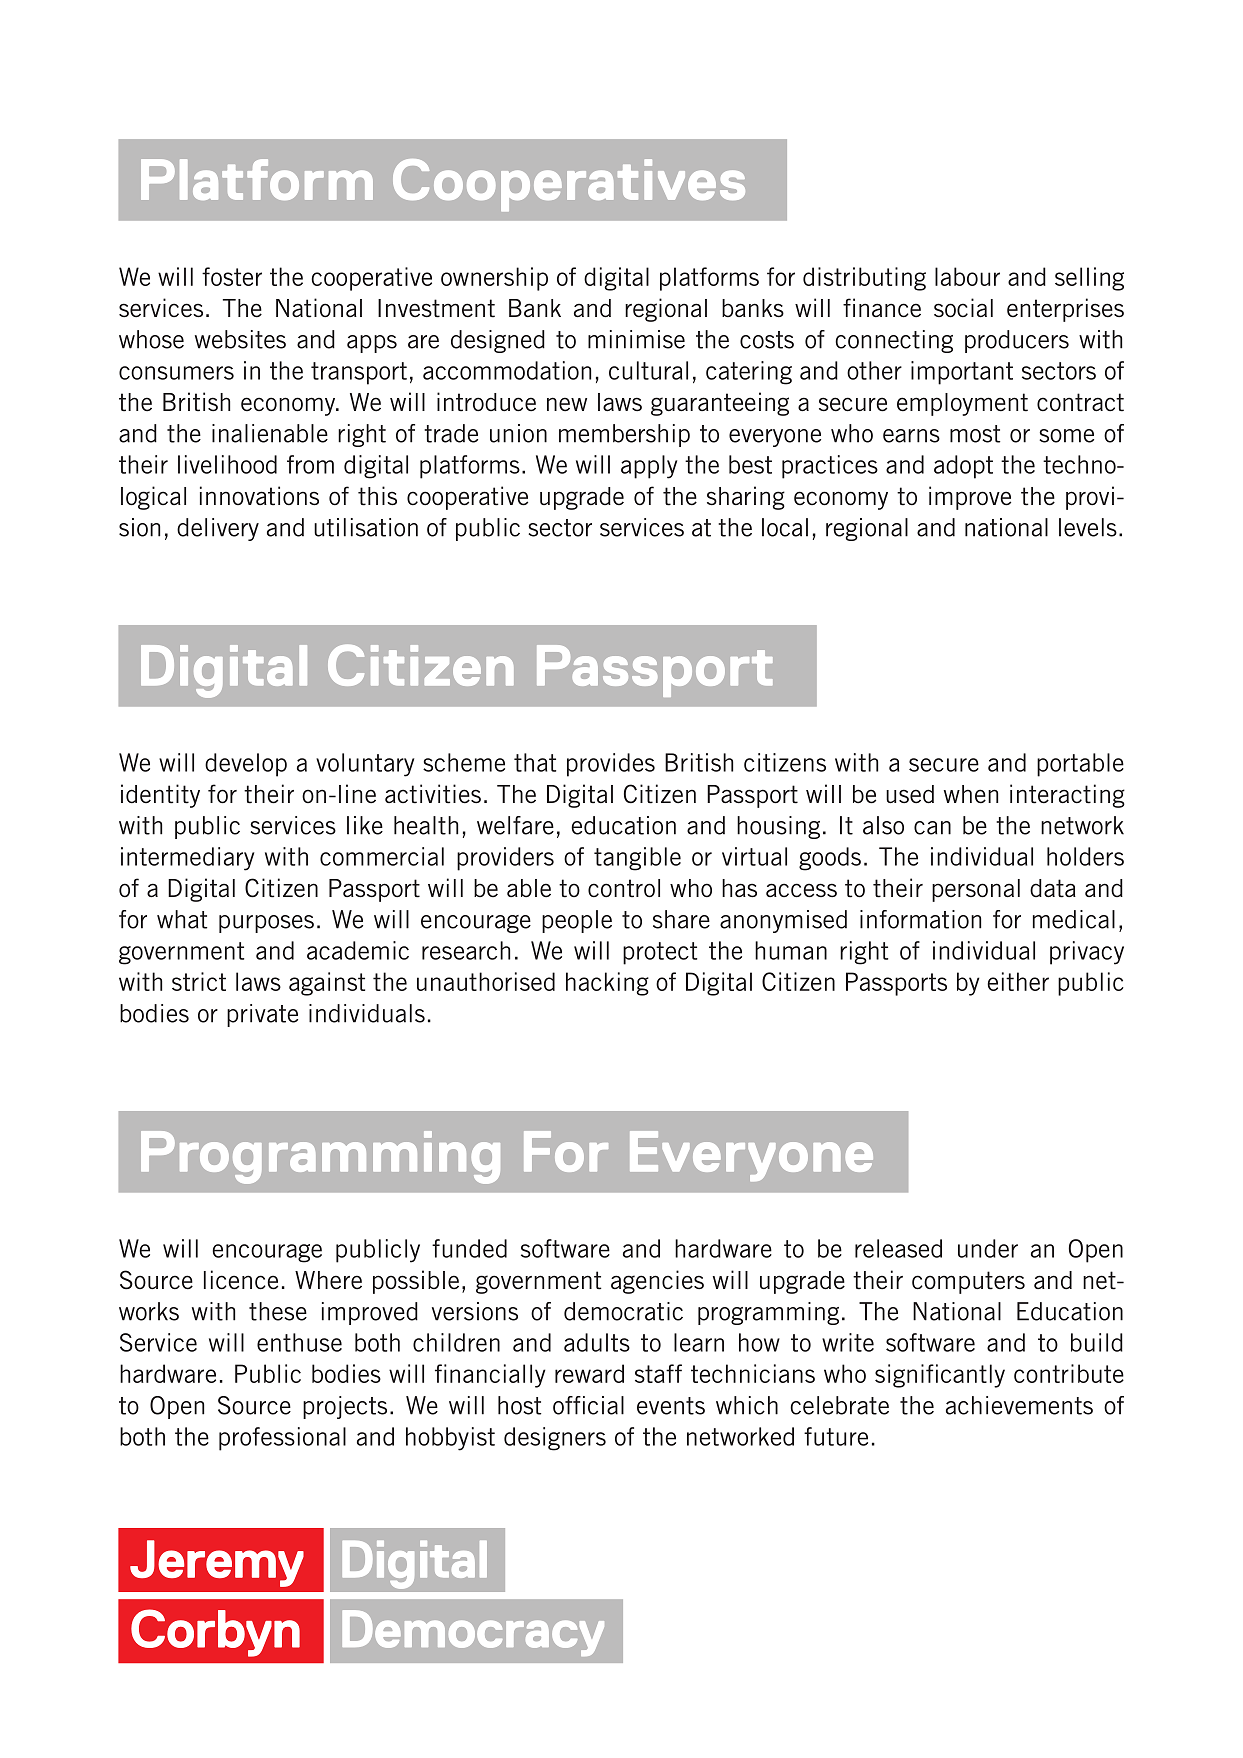  Describe the element at coordinates (636, 339) in the image. I see `minimise` at that location.
